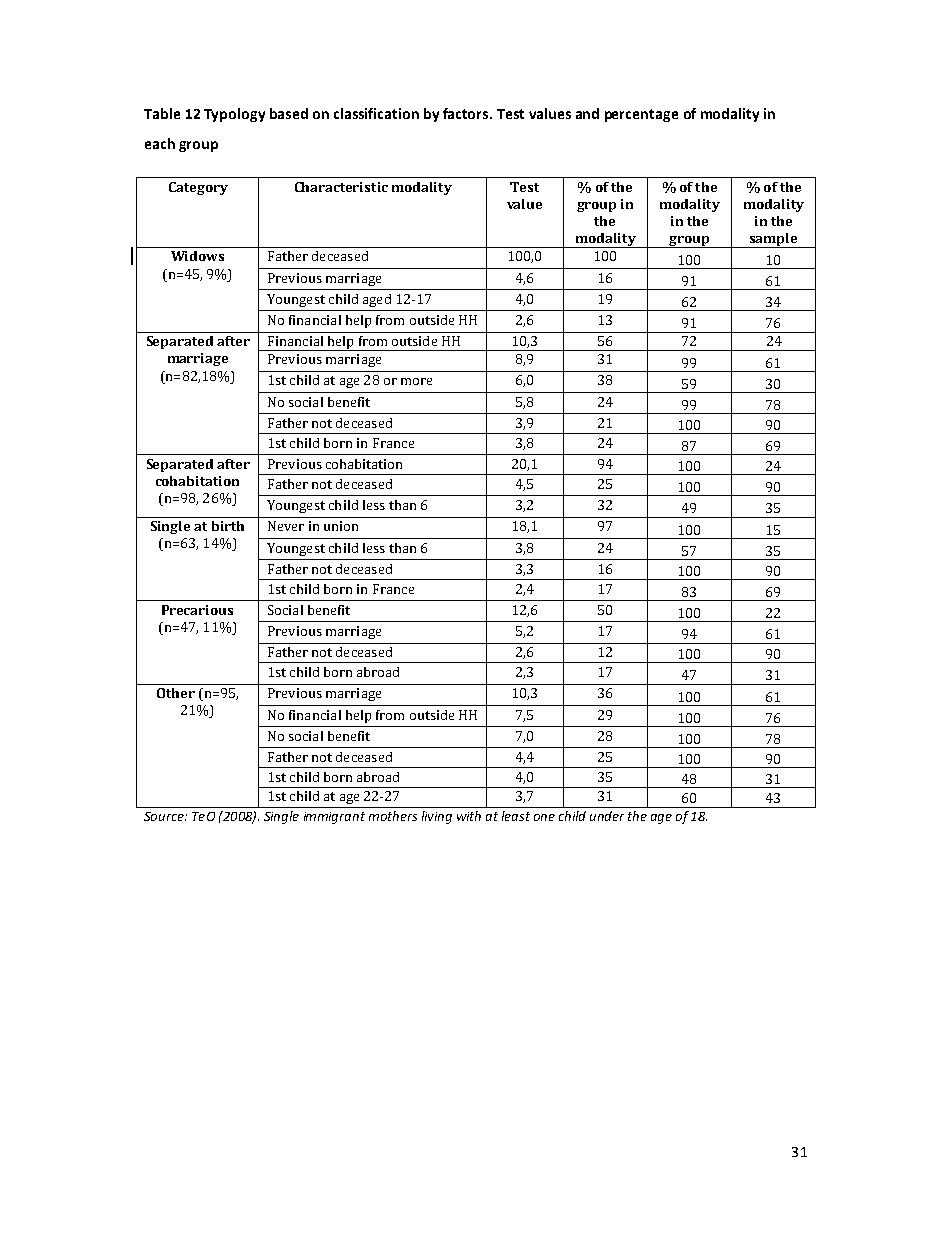  What do you see at coordinates (416, 381) in the image?
I see `more` at bounding box center [416, 381].
